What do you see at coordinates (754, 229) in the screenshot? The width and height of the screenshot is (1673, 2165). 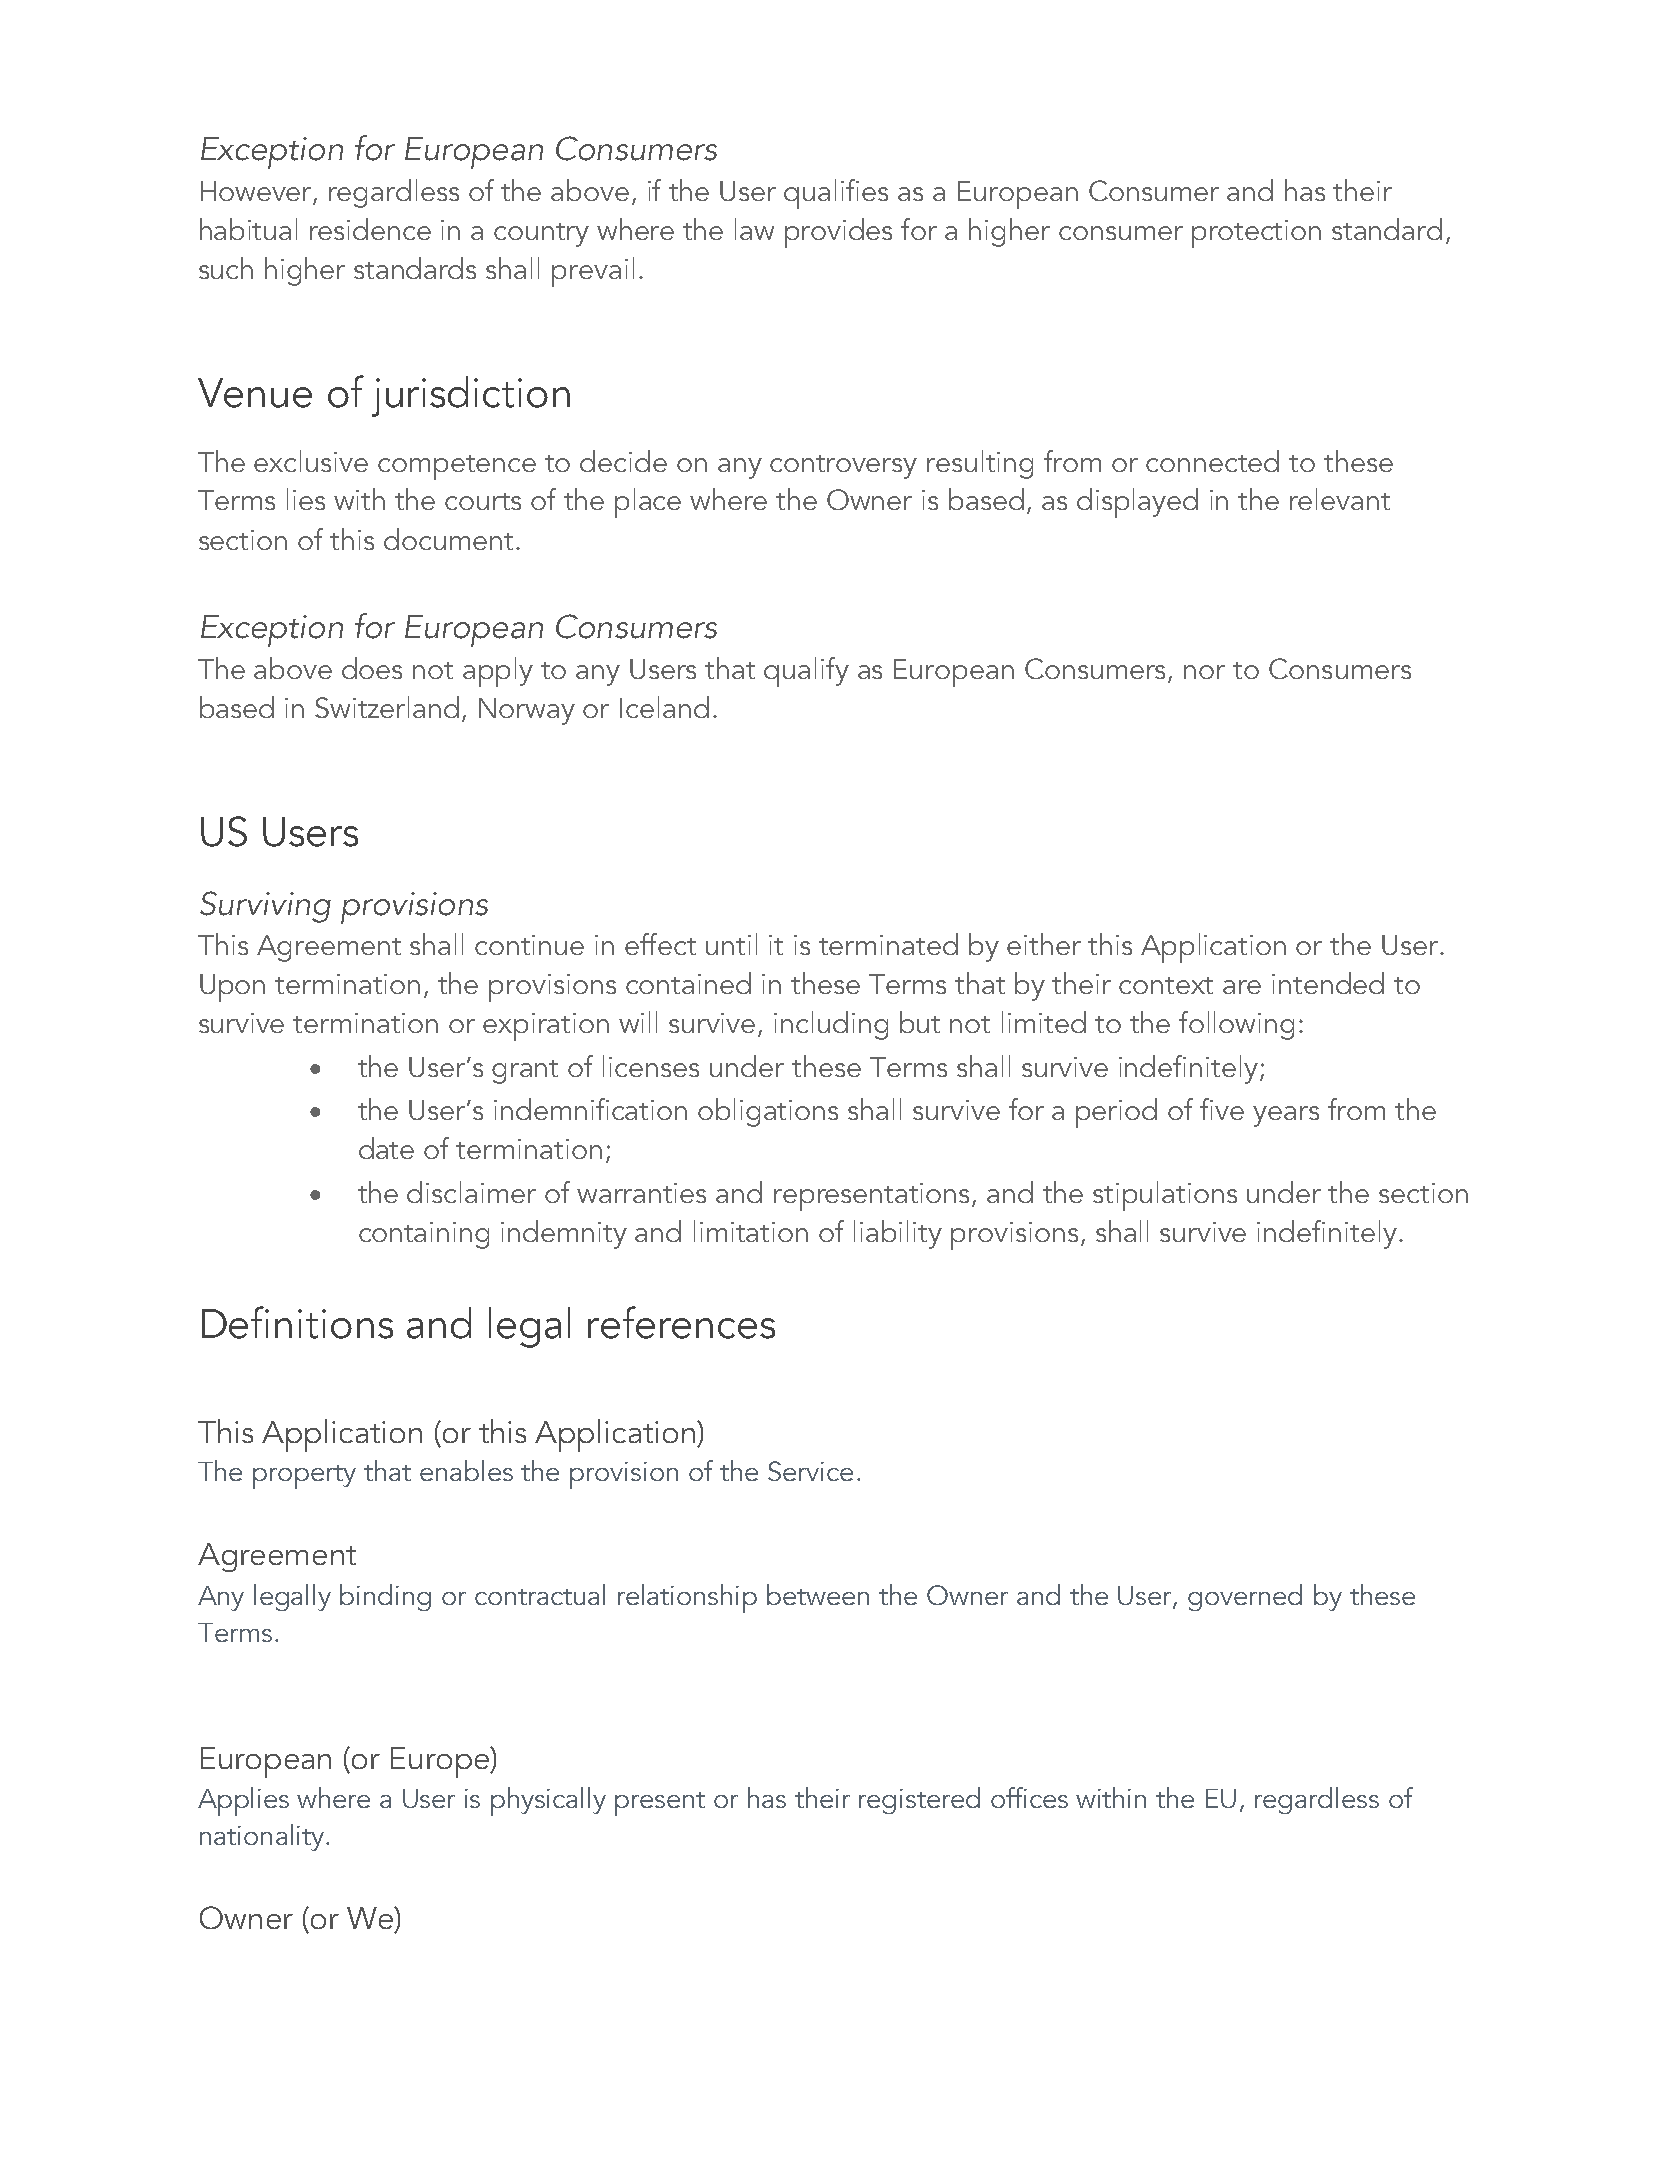 I see `law` at bounding box center [754, 229].
